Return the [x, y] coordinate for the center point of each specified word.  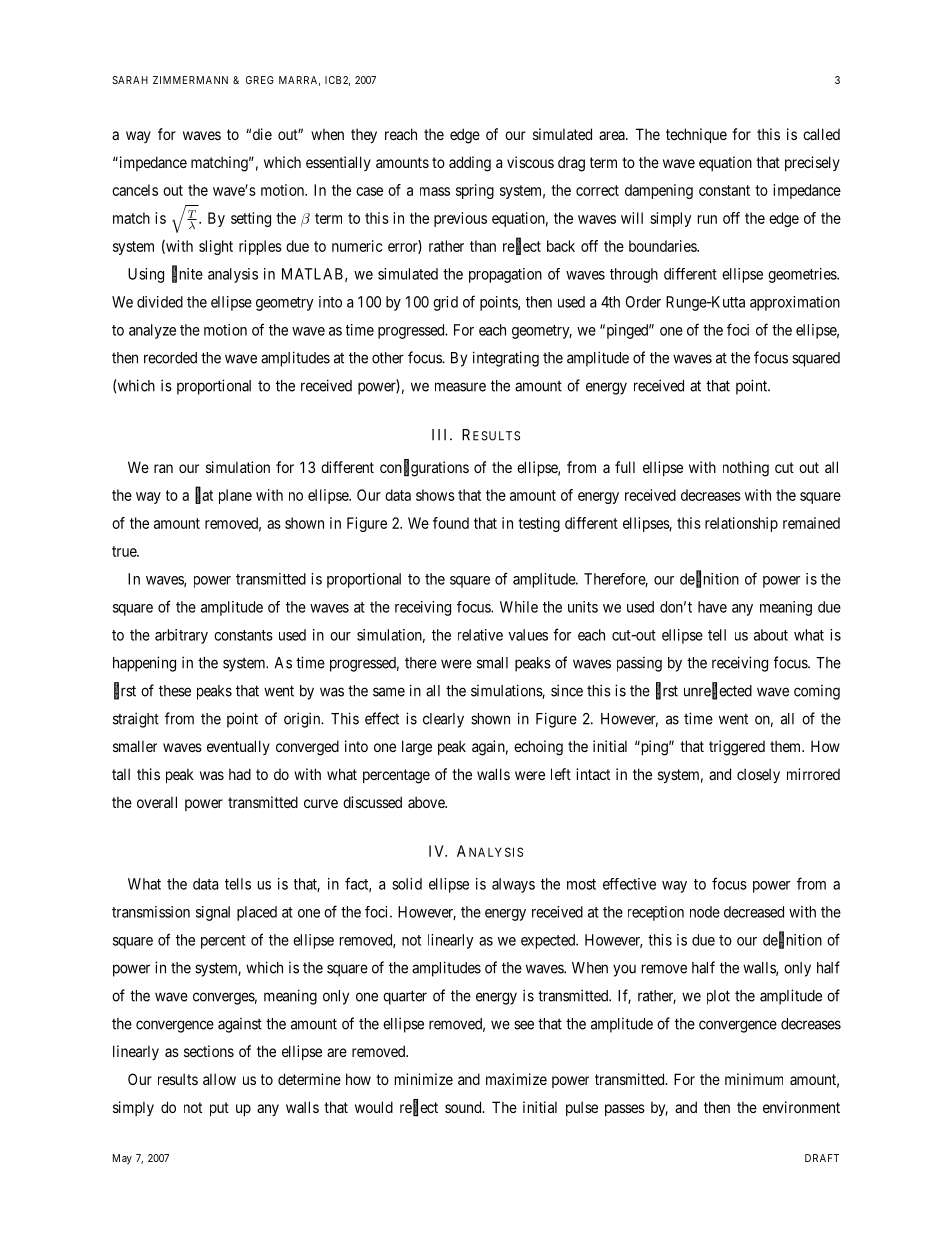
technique [696, 135]
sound [464, 1107]
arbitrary [181, 636]
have [712, 607]
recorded [170, 358]
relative [480, 635]
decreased [754, 912]
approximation [795, 303]
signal [213, 913]
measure [460, 387]
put [219, 1109]
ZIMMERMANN [190, 80]
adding [470, 164]
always [513, 885]
